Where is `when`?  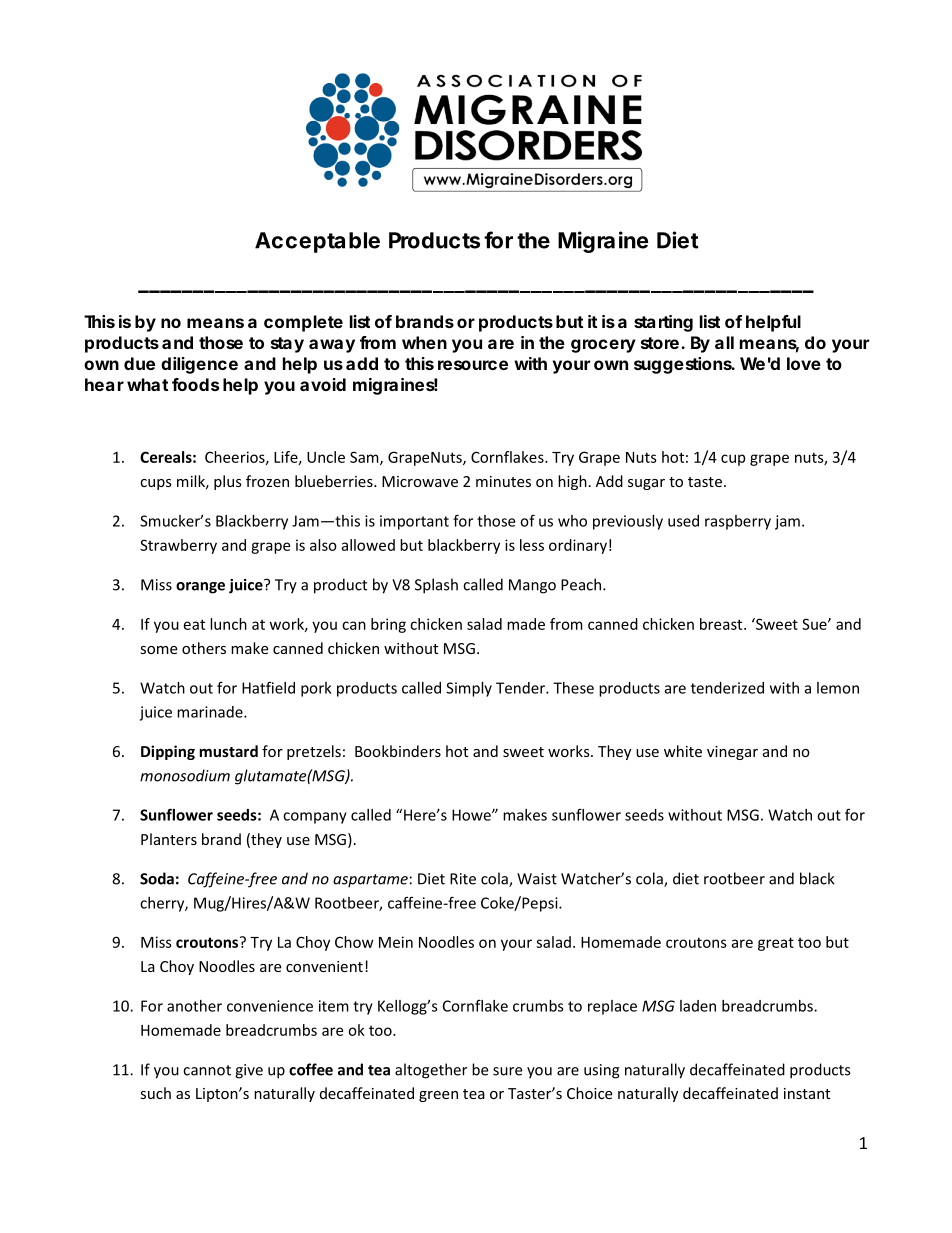 when is located at coordinates (424, 342).
